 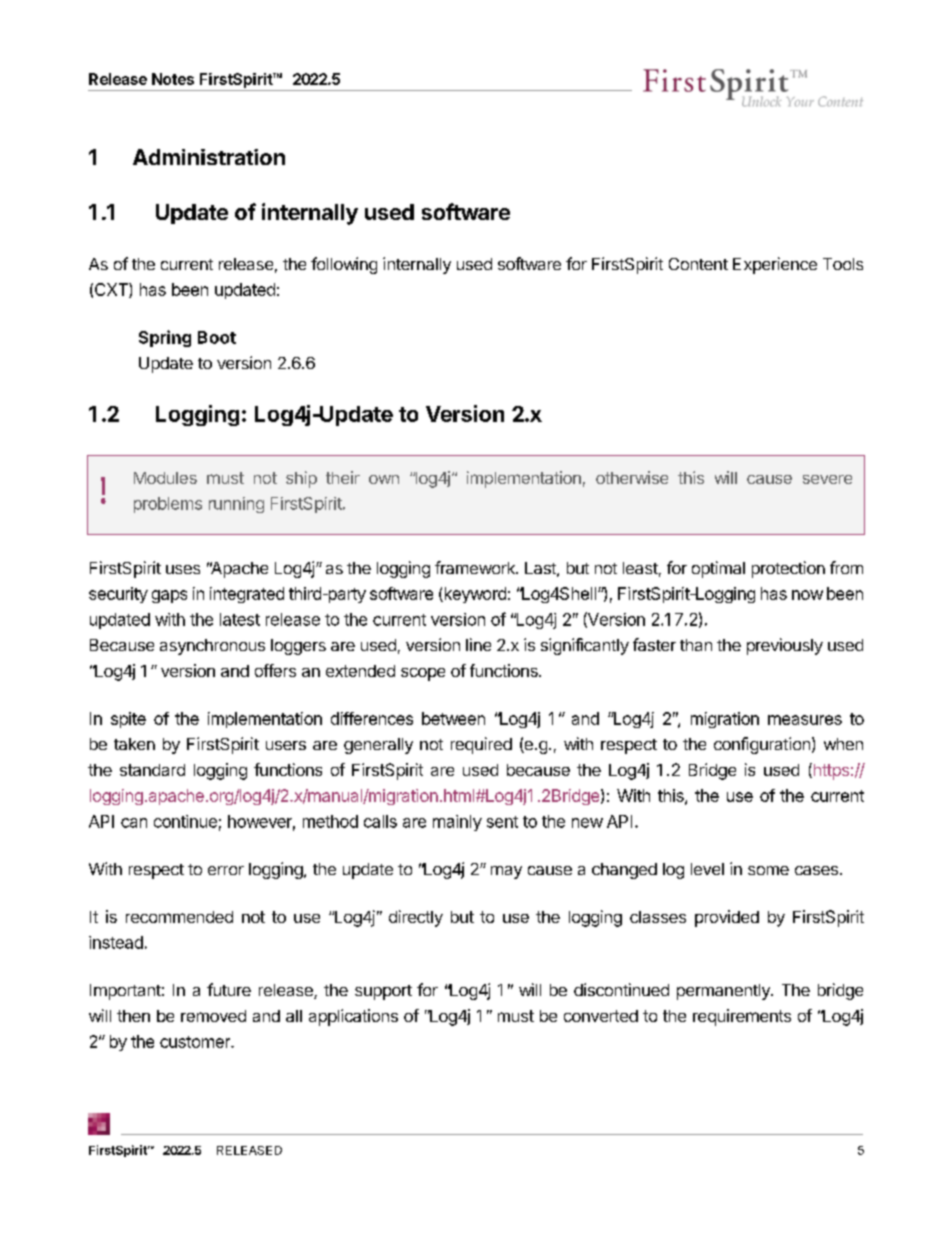 I want to click on severe, so click(x=827, y=479).
